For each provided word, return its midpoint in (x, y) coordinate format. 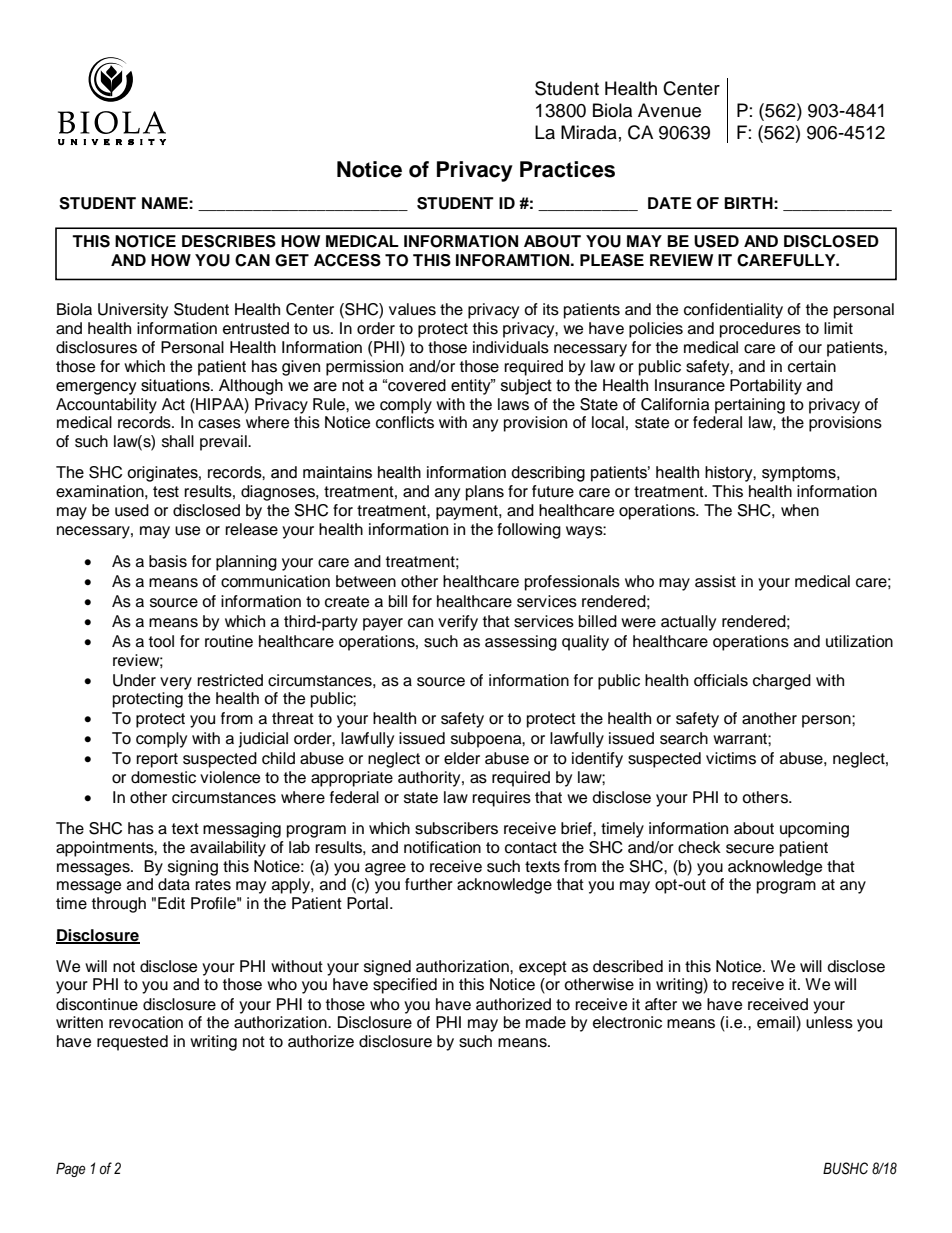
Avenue (669, 110)
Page (71, 1169)
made (546, 1022)
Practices (567, 169)
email (777, 1022)
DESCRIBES (229, 241)
